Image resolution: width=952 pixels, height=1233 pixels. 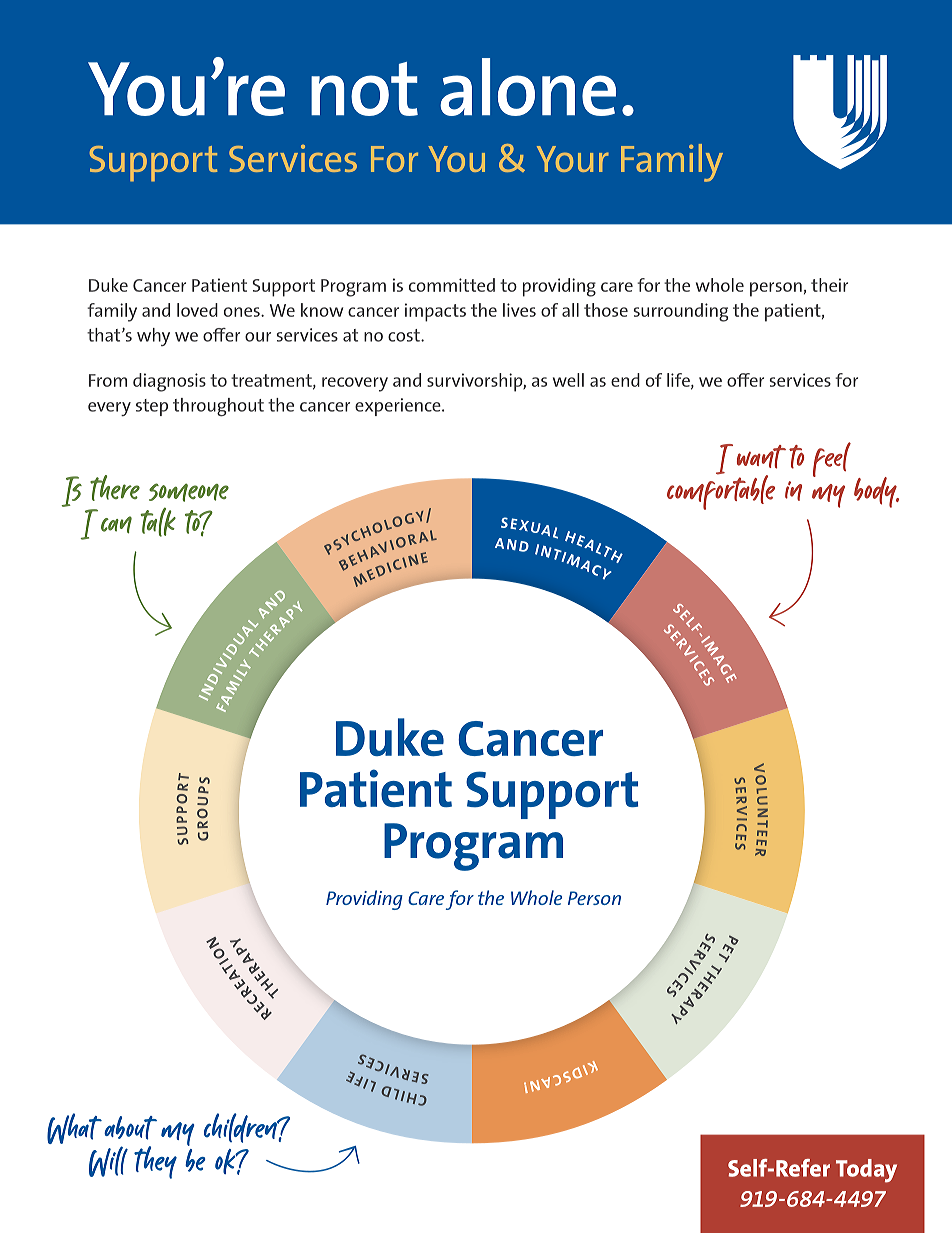 What do you see at coordinates (155, 1162) in the screenshot?
I see `they` at bounding box center [155, 1162].
